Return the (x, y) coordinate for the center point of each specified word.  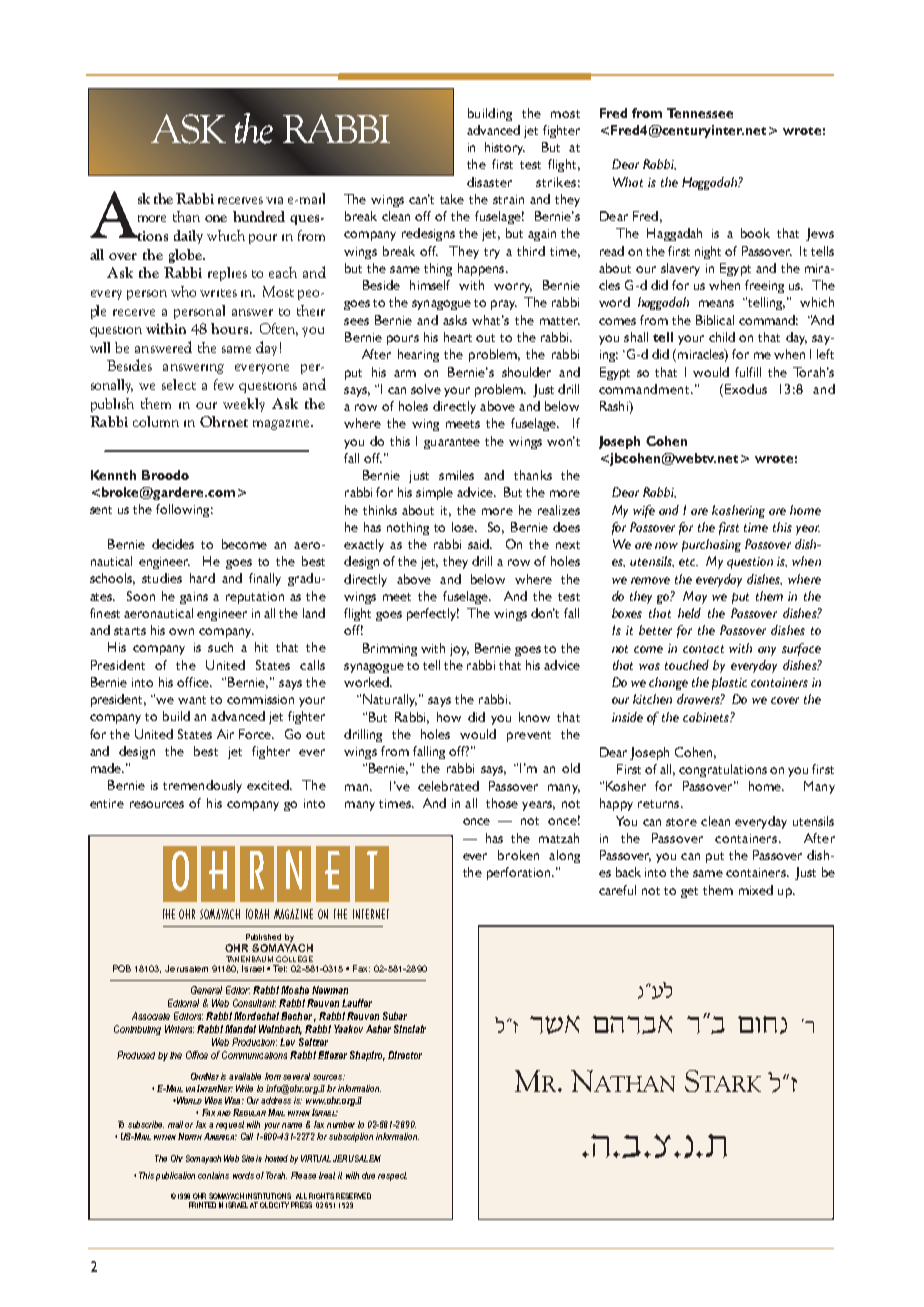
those (502, 803)
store (681, 822)
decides (173, 544)
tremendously (202, 786)
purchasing (711, 545)
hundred (259, 216)
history (505, 148)
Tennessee (700, 113)
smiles (456, 475)
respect (392, 1176)
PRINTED (202, 1205)
